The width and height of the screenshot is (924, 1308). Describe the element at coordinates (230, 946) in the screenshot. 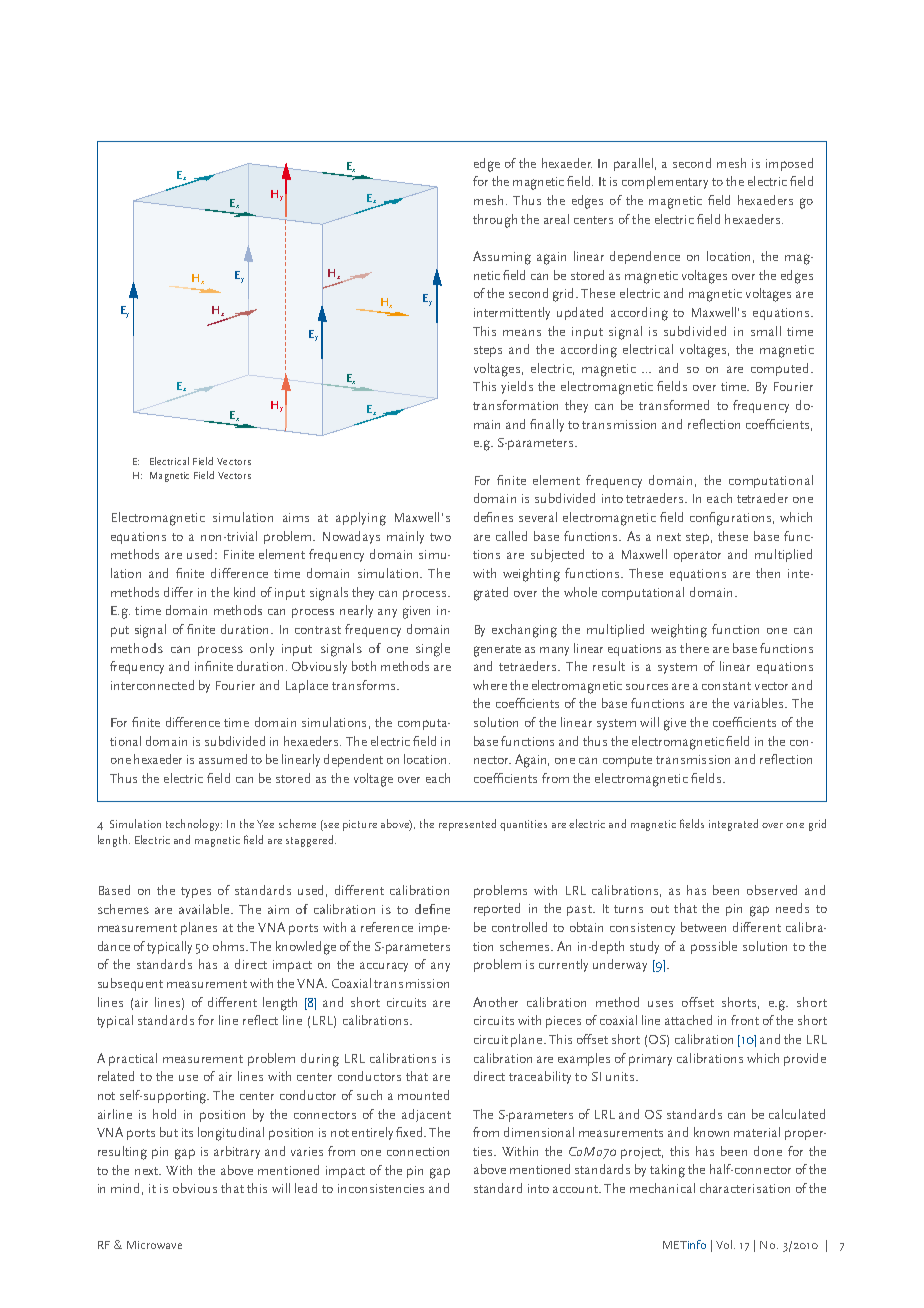

I see `ohms` at that location.
